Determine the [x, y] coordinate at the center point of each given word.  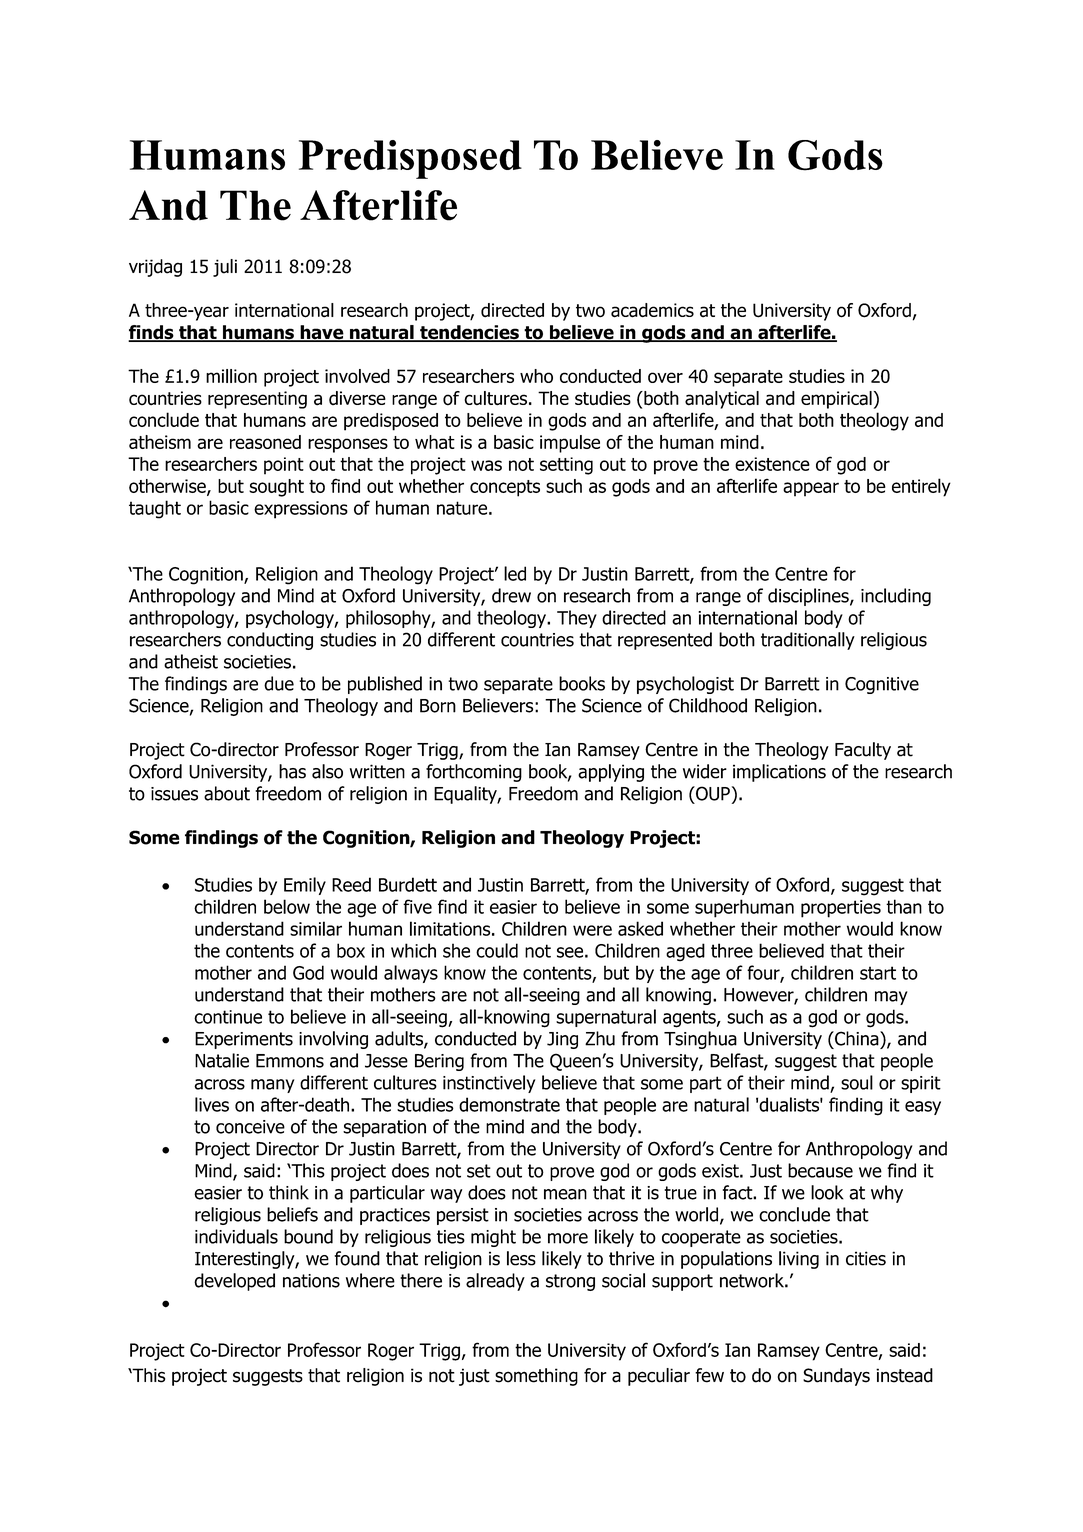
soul [857, 1082]
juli [225, 268]
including [896, 597]
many [272, 1086]
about [227, 793]
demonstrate [509, 1104]
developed [234, 1282]
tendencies [469, 333]
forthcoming [474, 773]
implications [779, 773]
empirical [836, 400]
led [515, 573]
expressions [301, 510]
